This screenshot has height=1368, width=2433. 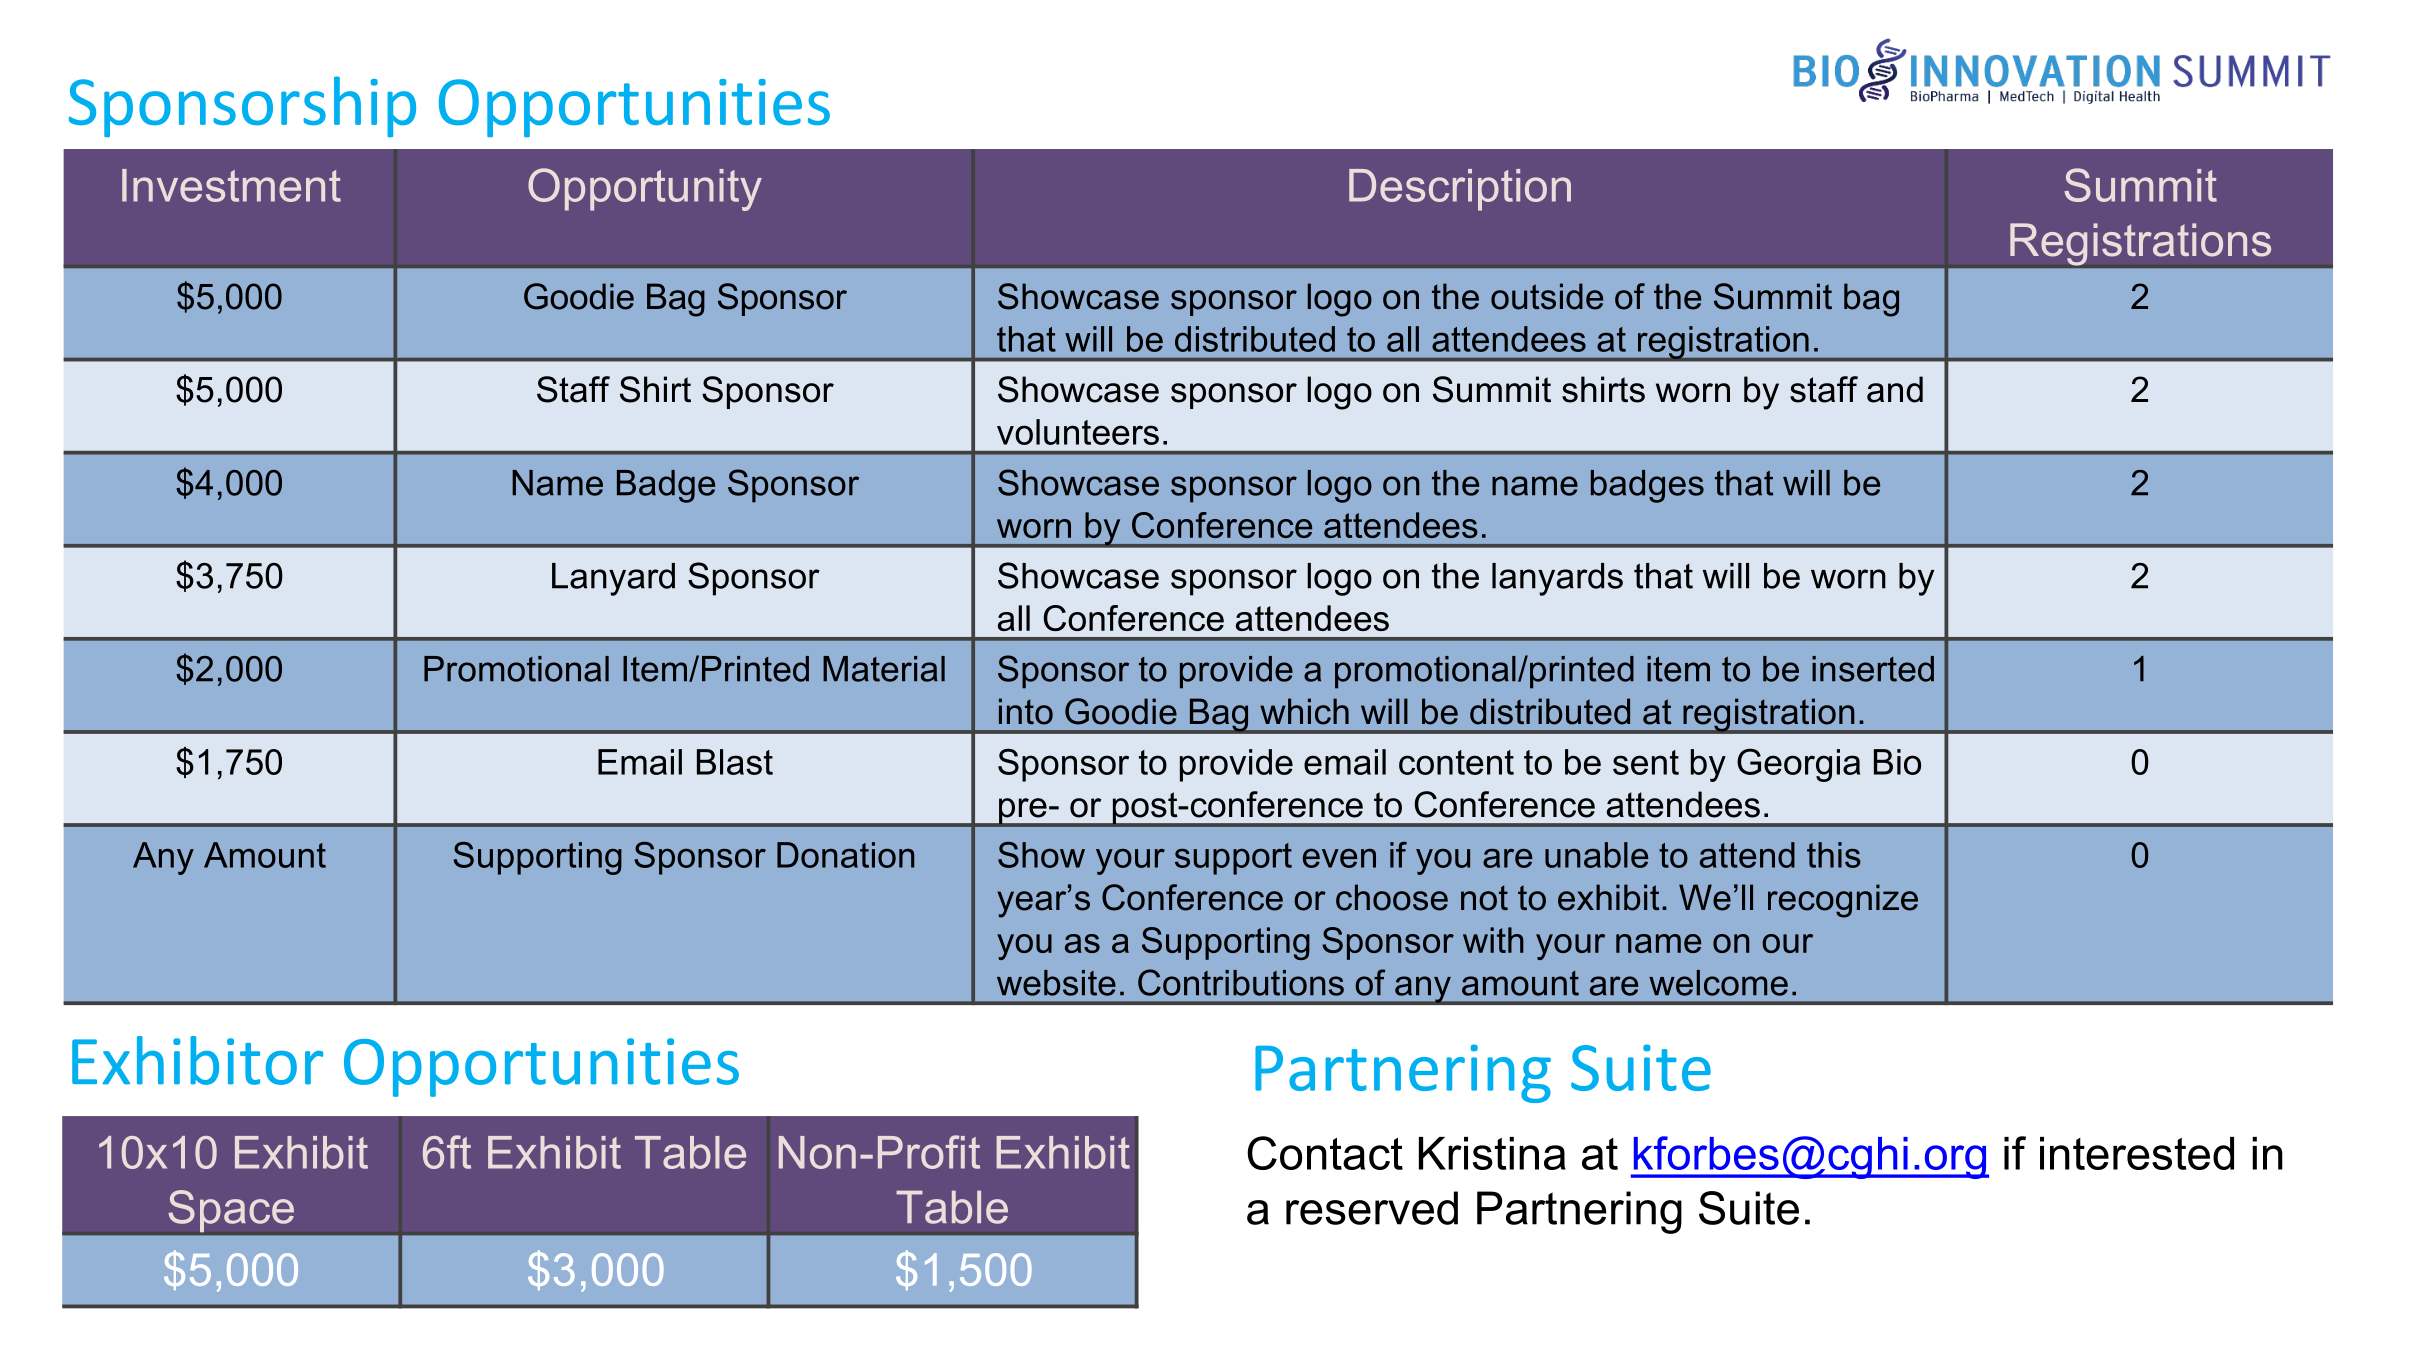 What do you see at coordinates (645, 189) in the screenshot?
I see `Opportunity` at bounding box center [645, 189].
